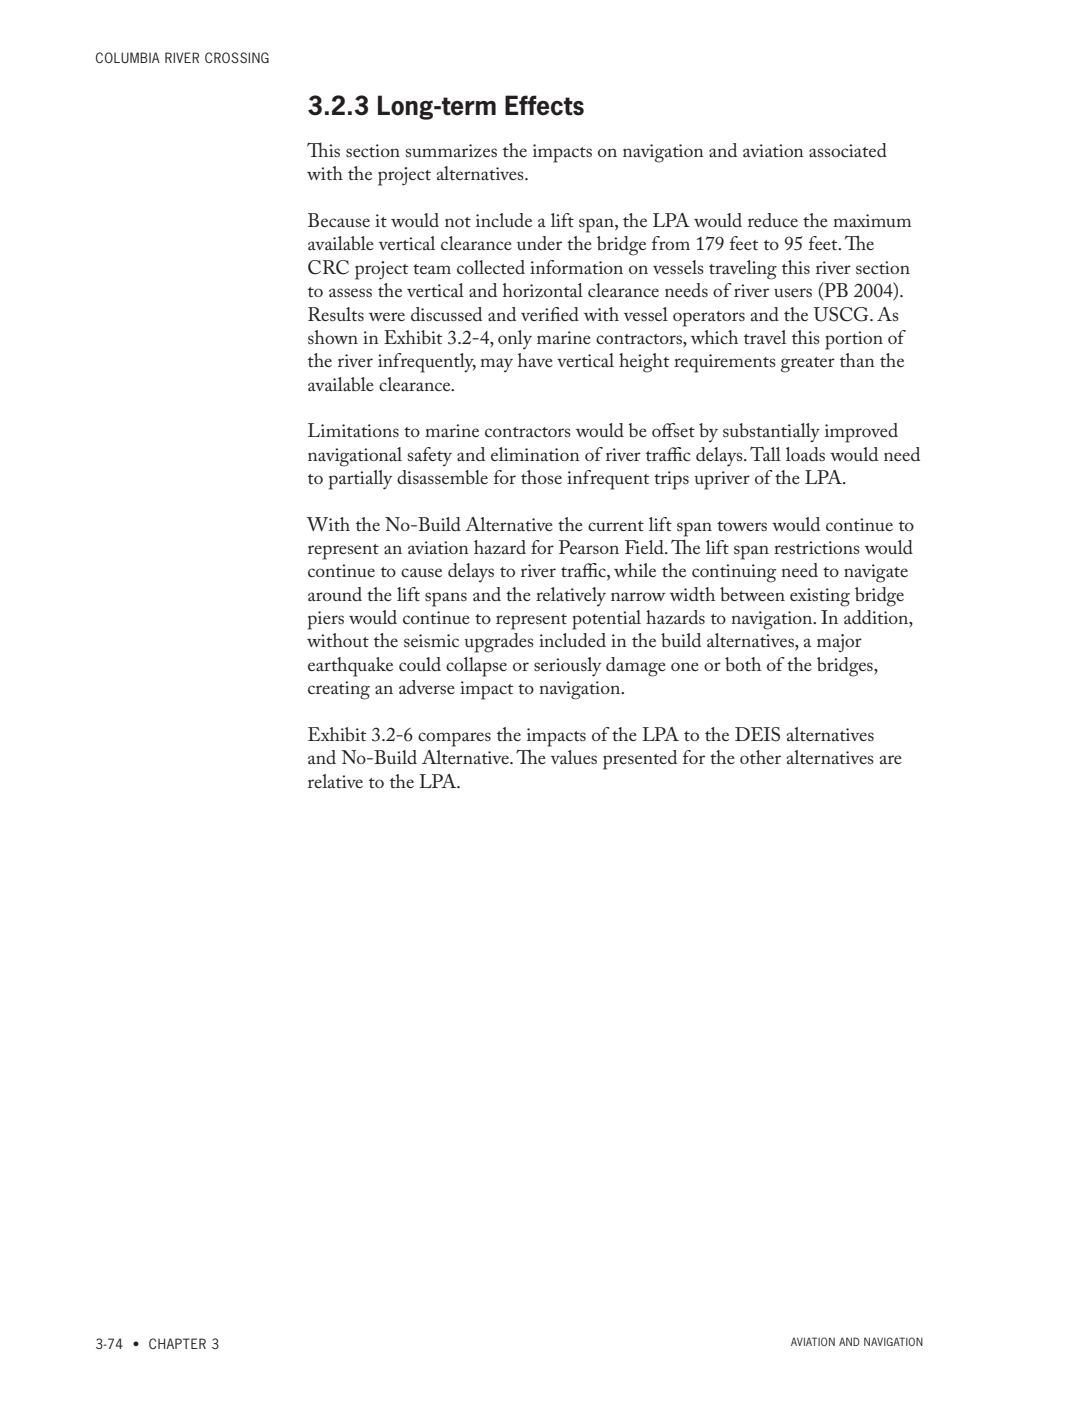  Describe the element at coordinates (734, 573) in the document. I see `continuing` at that location.
